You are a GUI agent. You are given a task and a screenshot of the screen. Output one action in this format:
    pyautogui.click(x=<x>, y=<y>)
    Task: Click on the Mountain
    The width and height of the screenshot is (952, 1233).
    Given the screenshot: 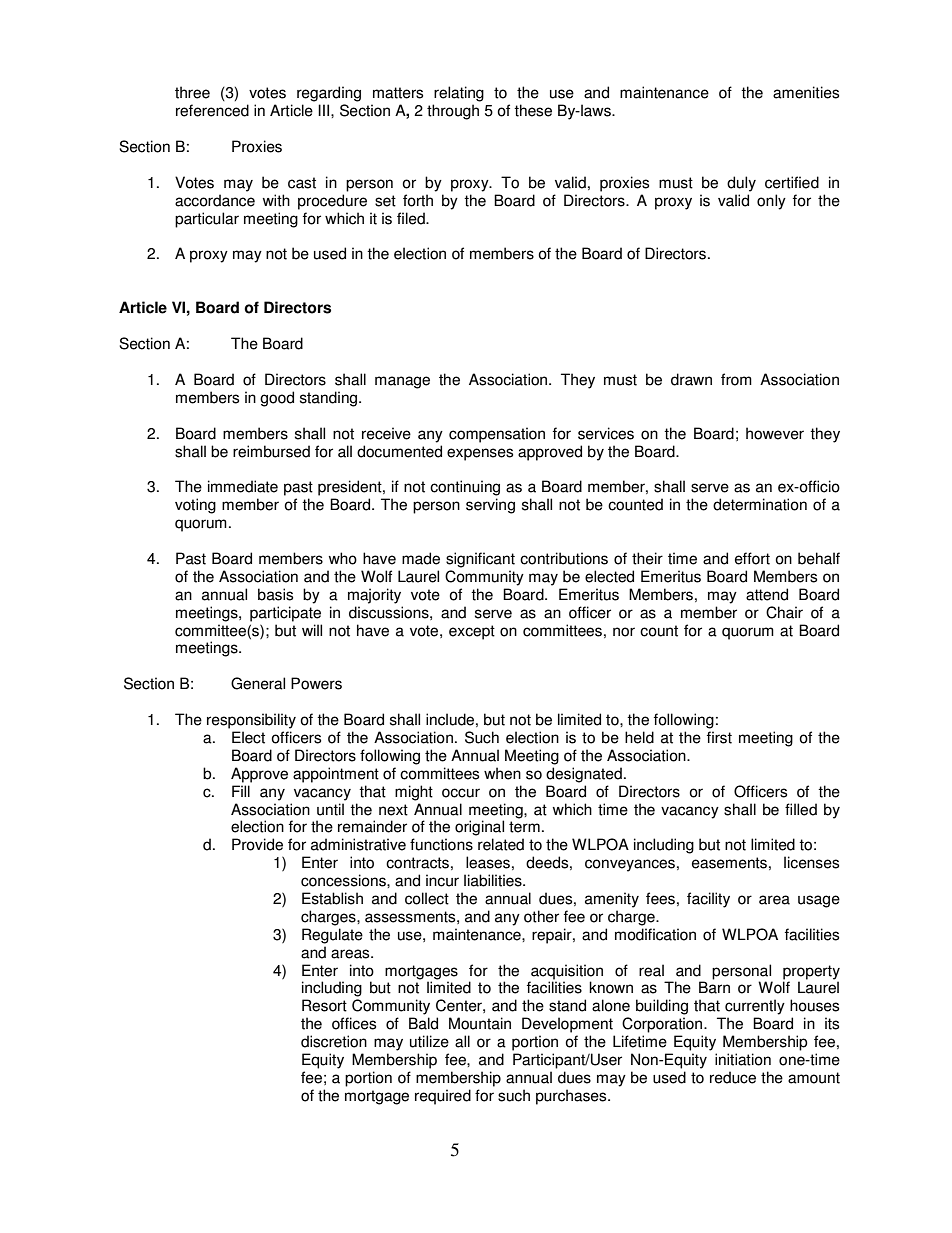 What is the action you would take?
    pyautogui.click(x=480, y=1023)
